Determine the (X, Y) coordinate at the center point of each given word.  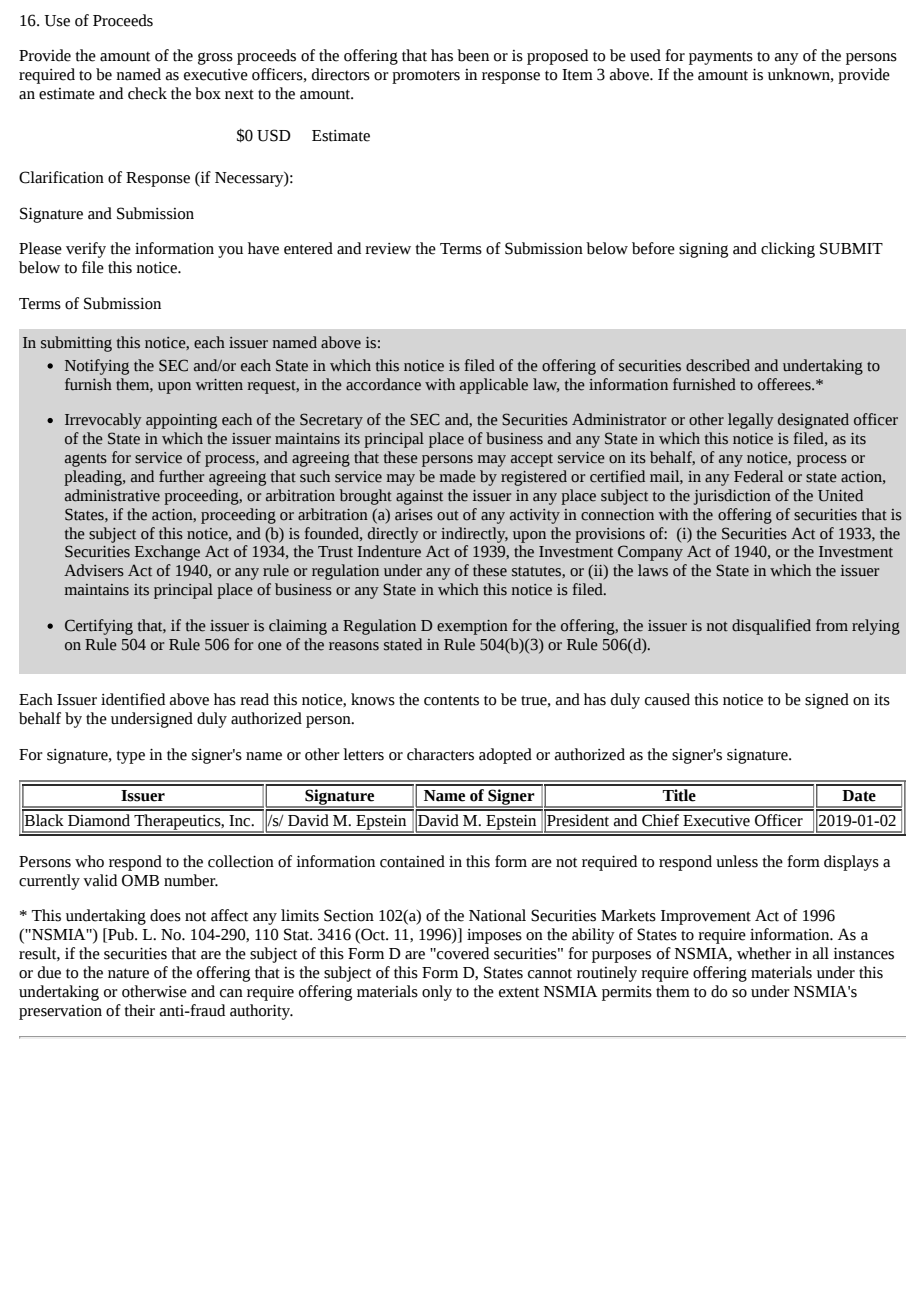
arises (414, 515)
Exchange (167, 553)
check (147, 93)
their (139, 1010)
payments (721, 58)
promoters (426, 77)
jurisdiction (732, 497)
